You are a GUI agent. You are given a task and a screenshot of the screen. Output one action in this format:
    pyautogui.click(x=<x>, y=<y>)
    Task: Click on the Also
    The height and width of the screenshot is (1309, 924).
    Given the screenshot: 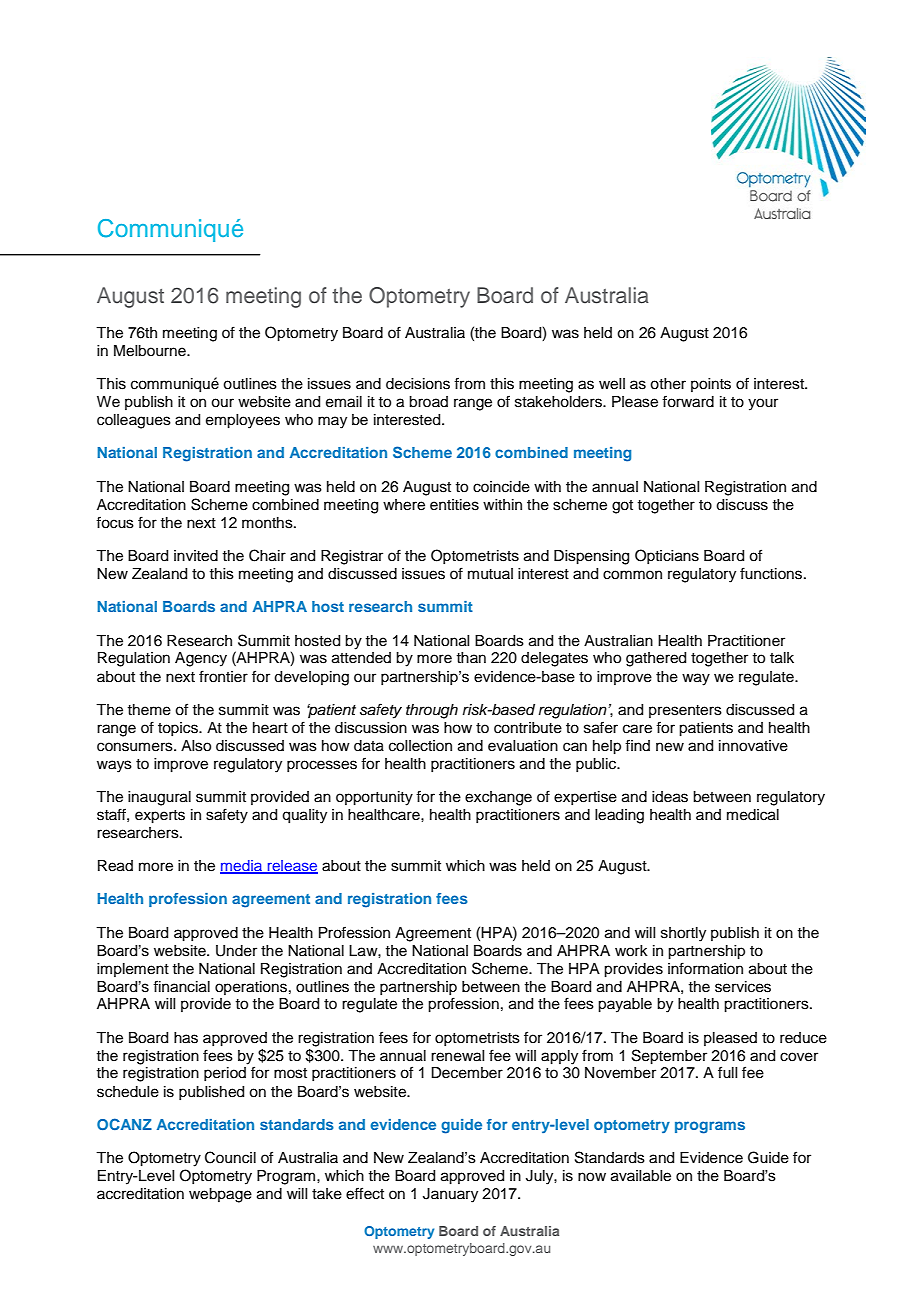 What is the action you would take?
    pyautogui.click(x=196, y=746)
